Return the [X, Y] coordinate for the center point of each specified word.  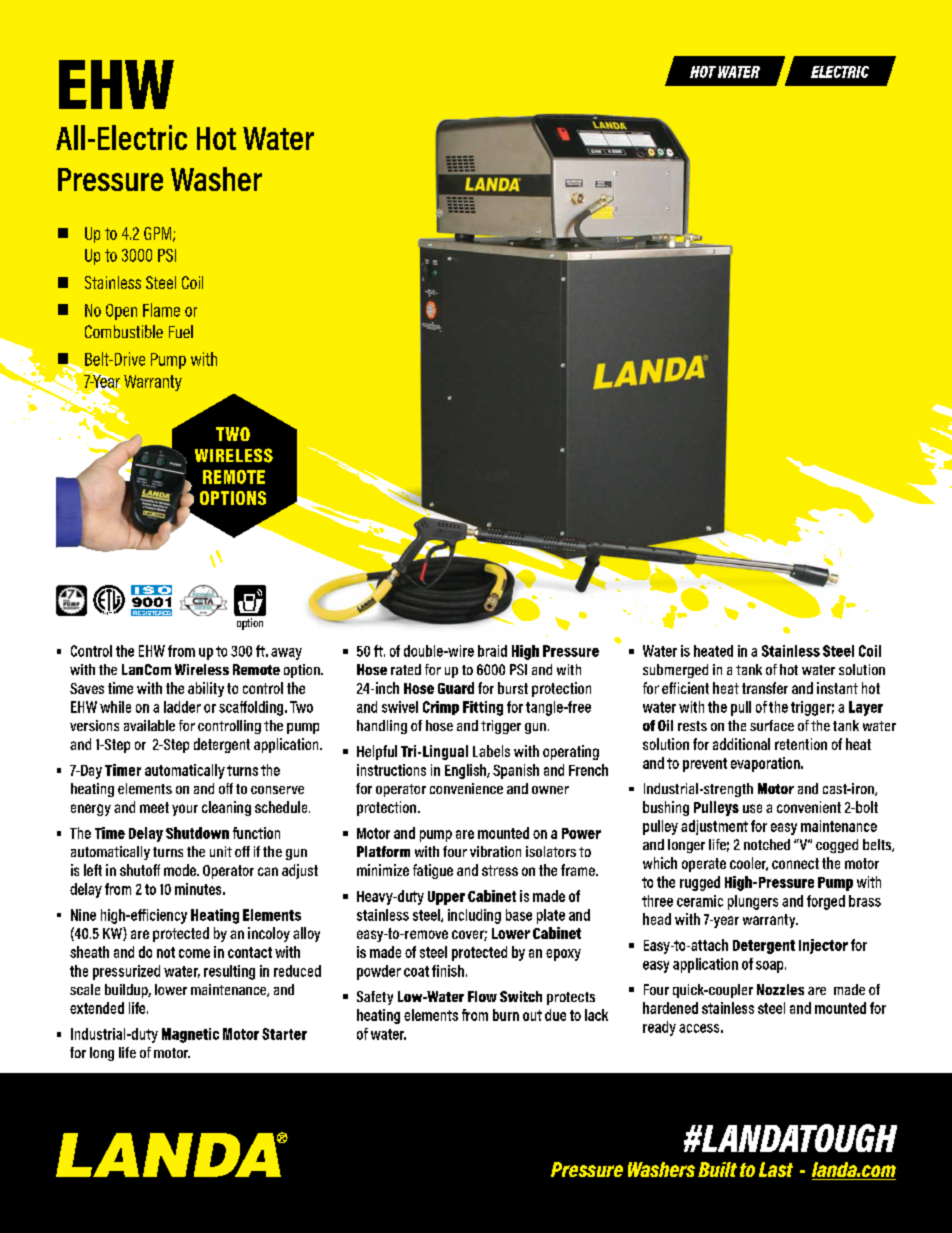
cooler [749, 864]
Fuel [181, 331]
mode [181, 870]
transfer [765, 688]
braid [492, 651]
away [286, 654]
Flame [161, 310]
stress [500, 870]
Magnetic [190, 1035]
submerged [675, 671]
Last [776, 1169]
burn [506, 1015]
